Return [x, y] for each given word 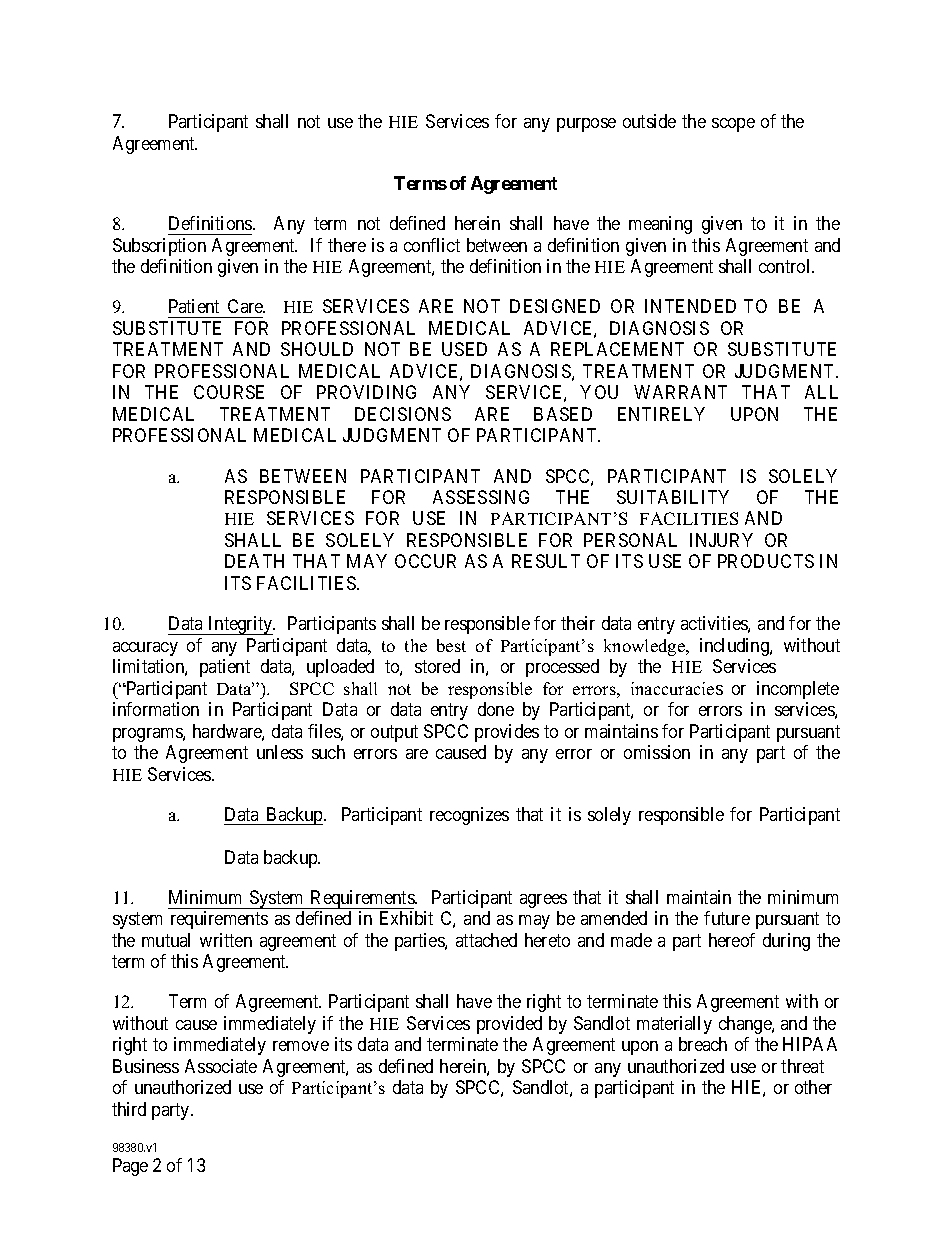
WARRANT [680, 392]
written [226, 940]
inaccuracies [677, 688]
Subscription [159, 247]
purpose [586, 125]
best [451, 645]
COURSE [229, 392]
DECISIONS [403, 414]
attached [486, 940]
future [727, 918]
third [129, 1109]
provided [509, 1025]
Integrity [240, 625]
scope [733, 125]
